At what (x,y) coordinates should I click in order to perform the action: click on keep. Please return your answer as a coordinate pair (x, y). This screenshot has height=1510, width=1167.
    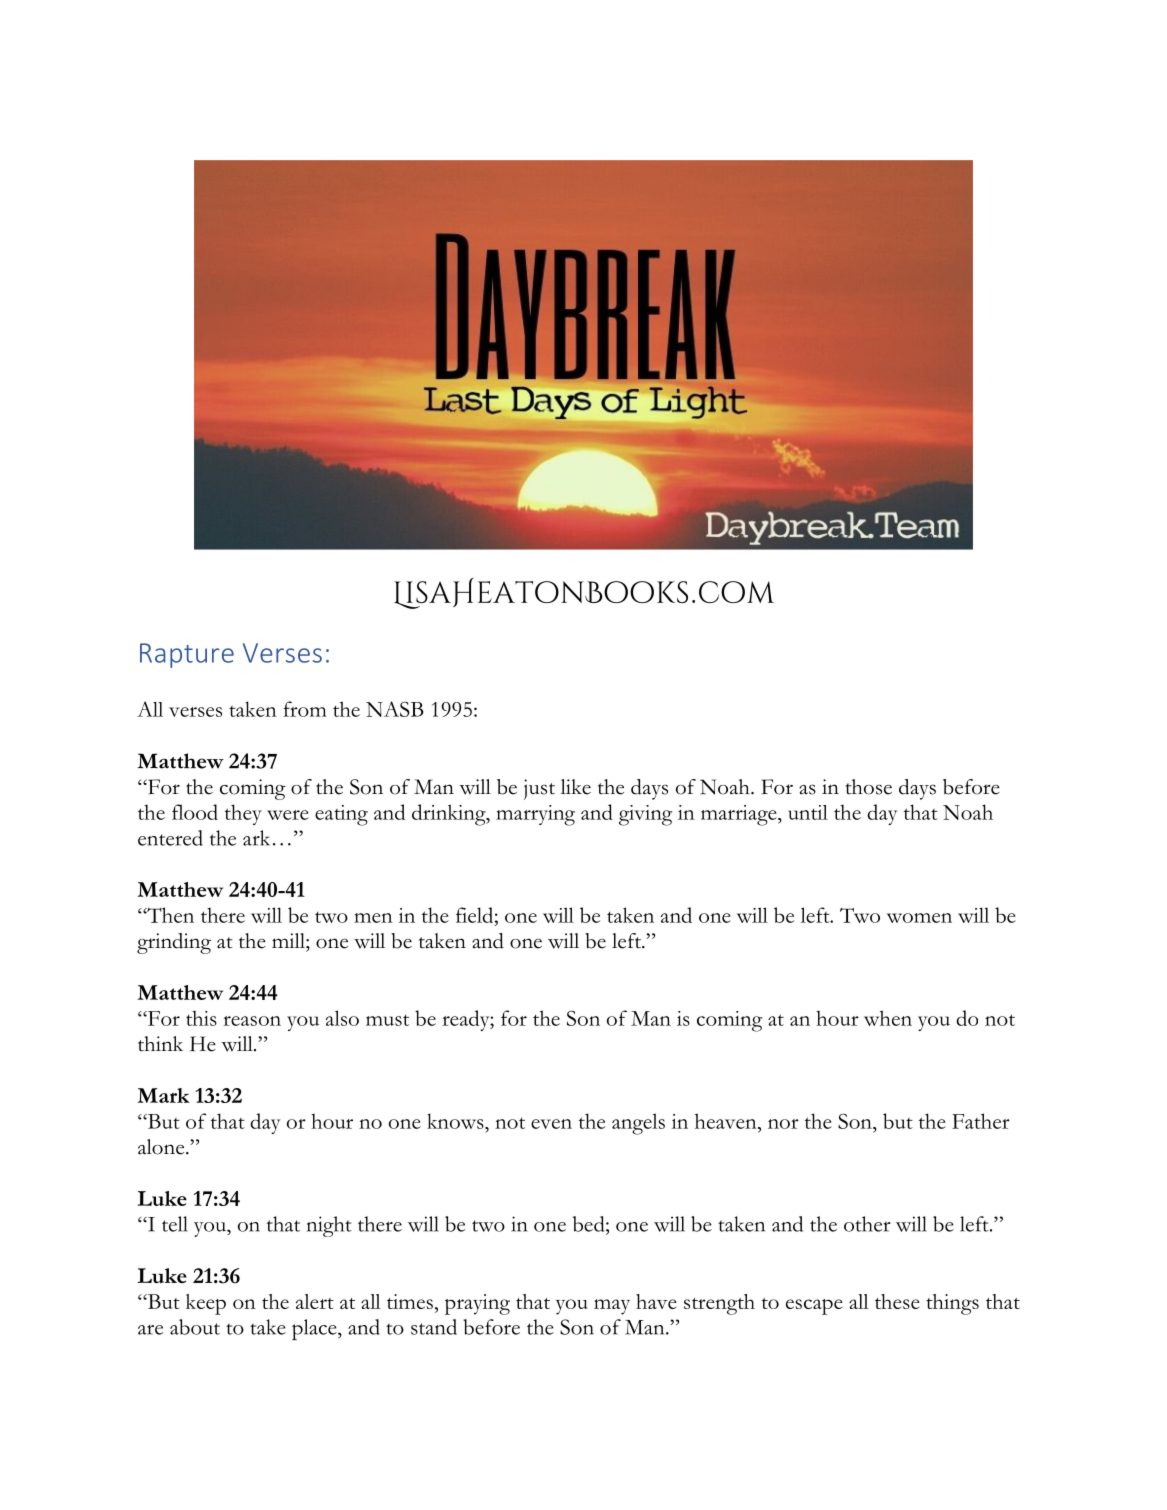
    Looking at the image, I should click on (206, 1304).
